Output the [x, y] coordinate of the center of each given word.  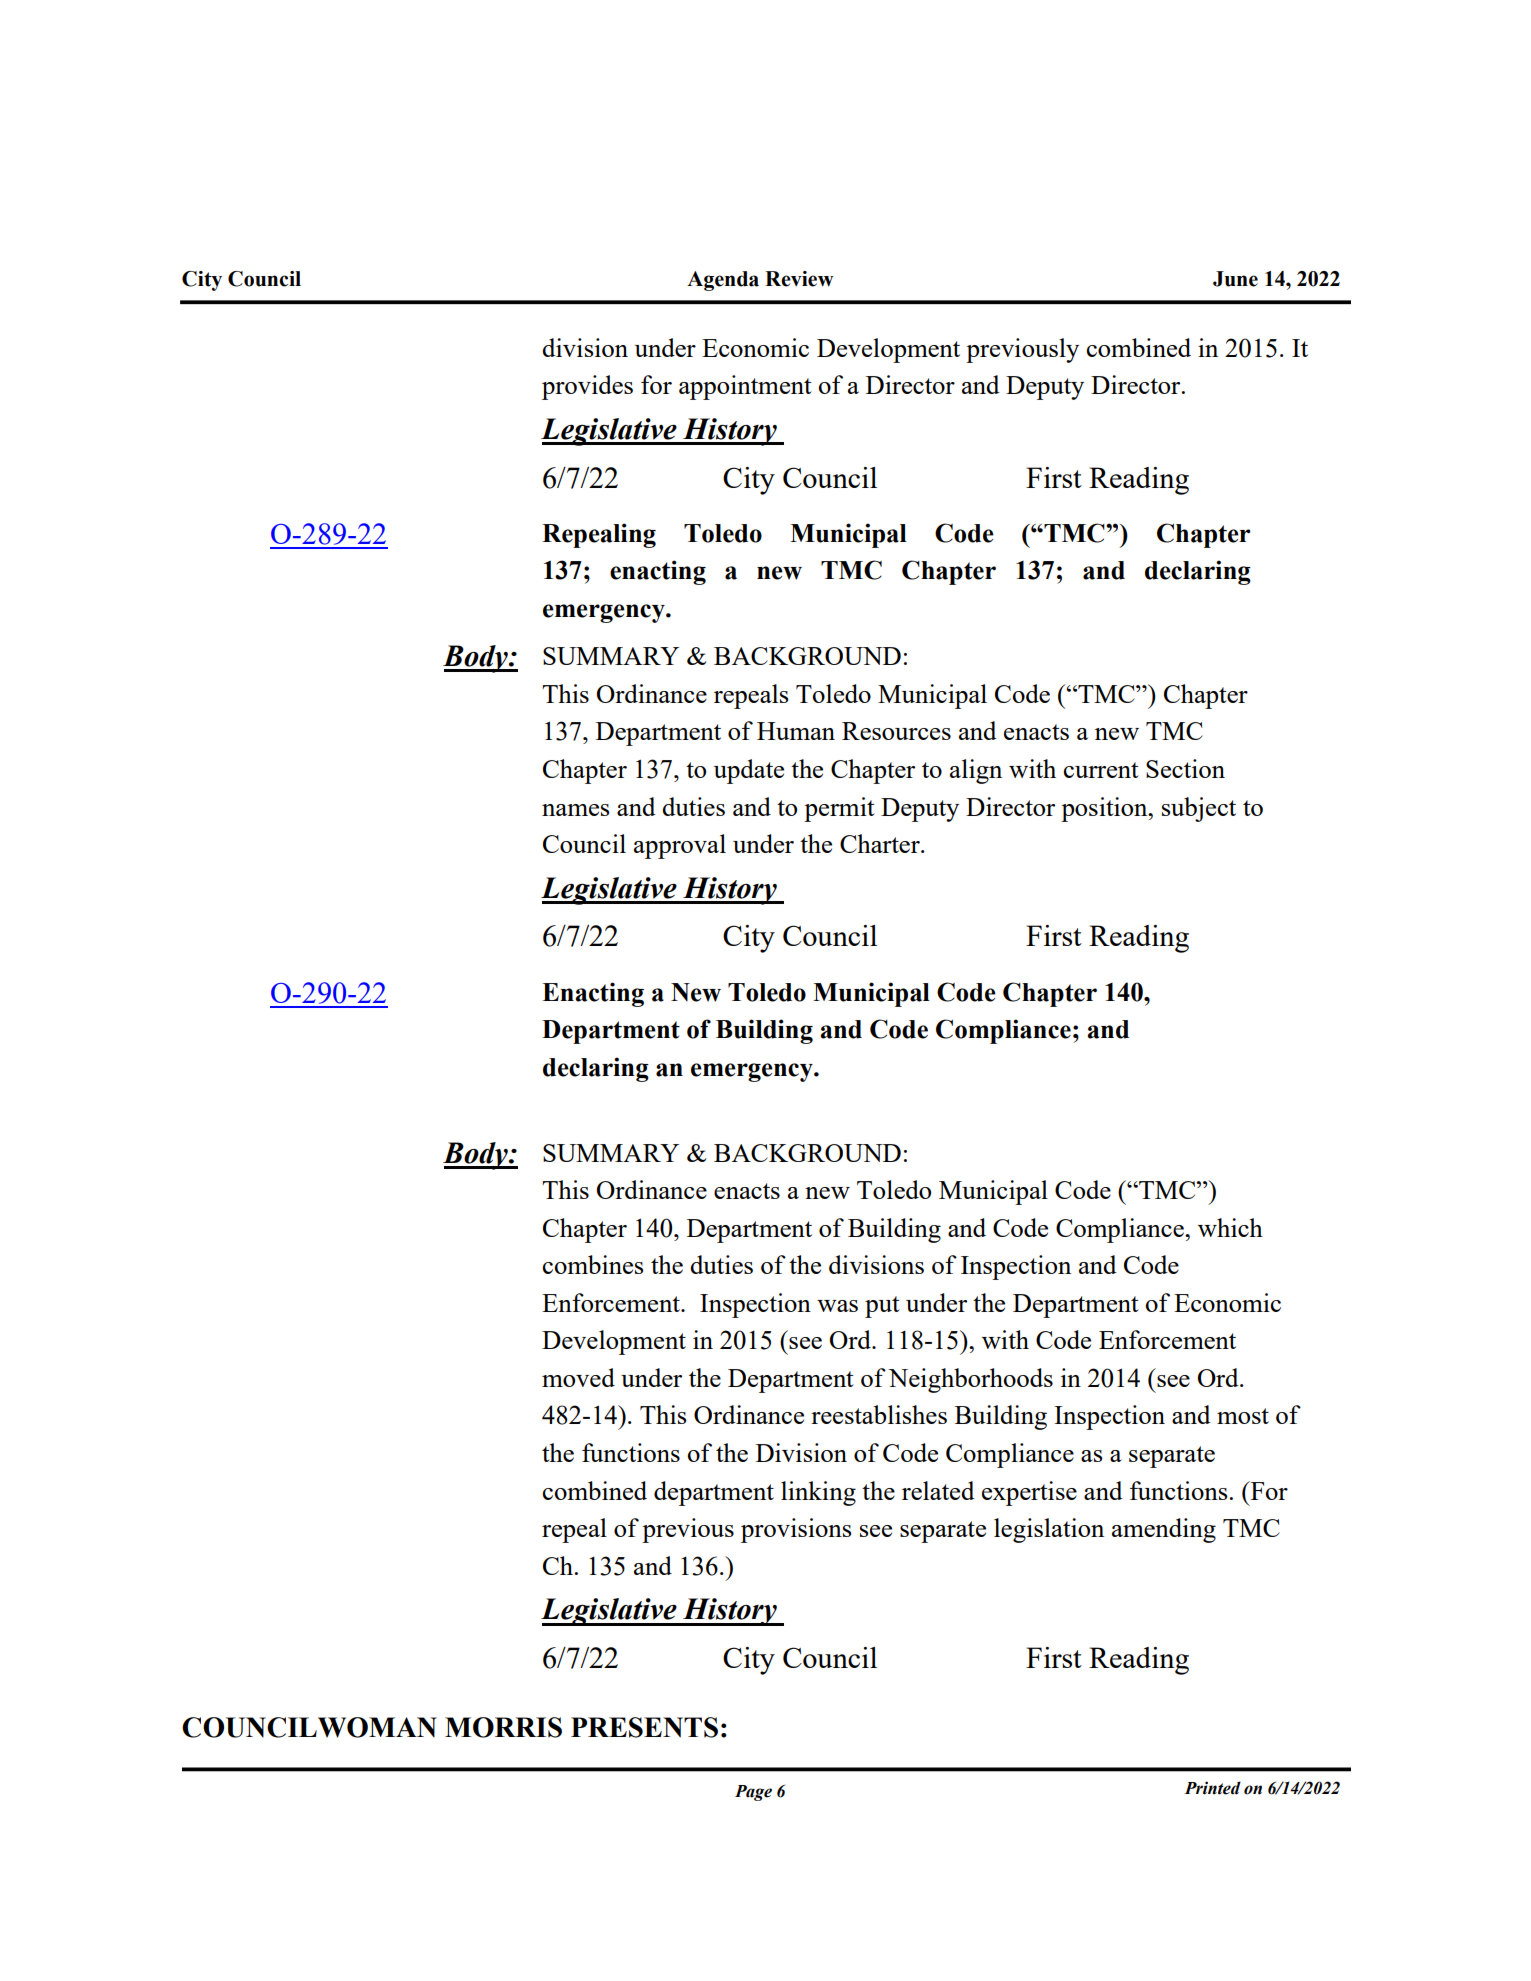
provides [587, 387]
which [1230, 1227]
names [576, 810]
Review [799, 279]
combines [593, 1264]
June [1235, 279]
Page [753, 1793]
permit [839, 809]
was [837, 1306]
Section [1185, 768]
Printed [1213, 1788]
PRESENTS [644, 1727]
